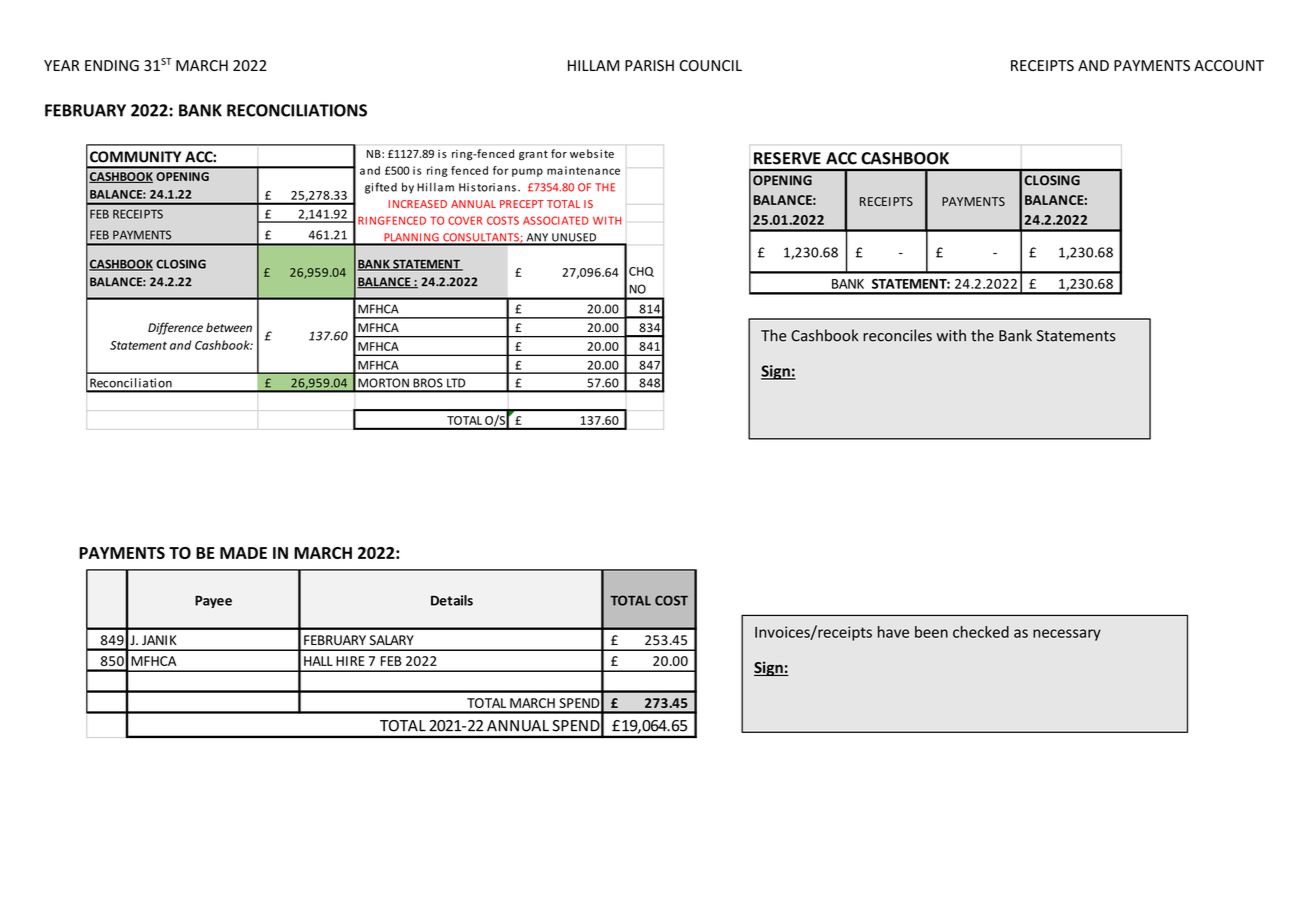  I want to click on CHQ, so click(641, 272).
